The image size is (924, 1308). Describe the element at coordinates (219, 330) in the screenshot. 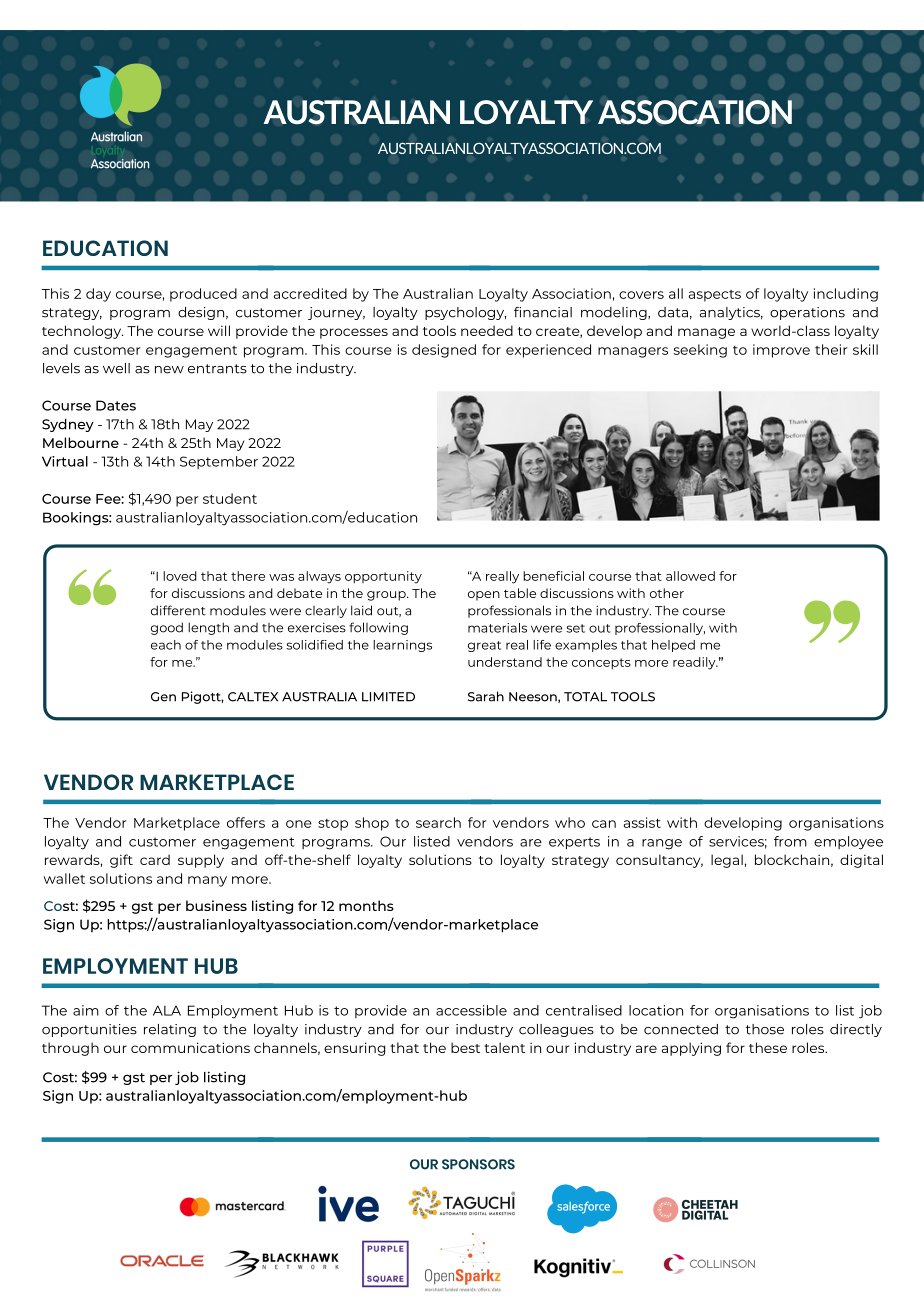

I see `will` at that location.
